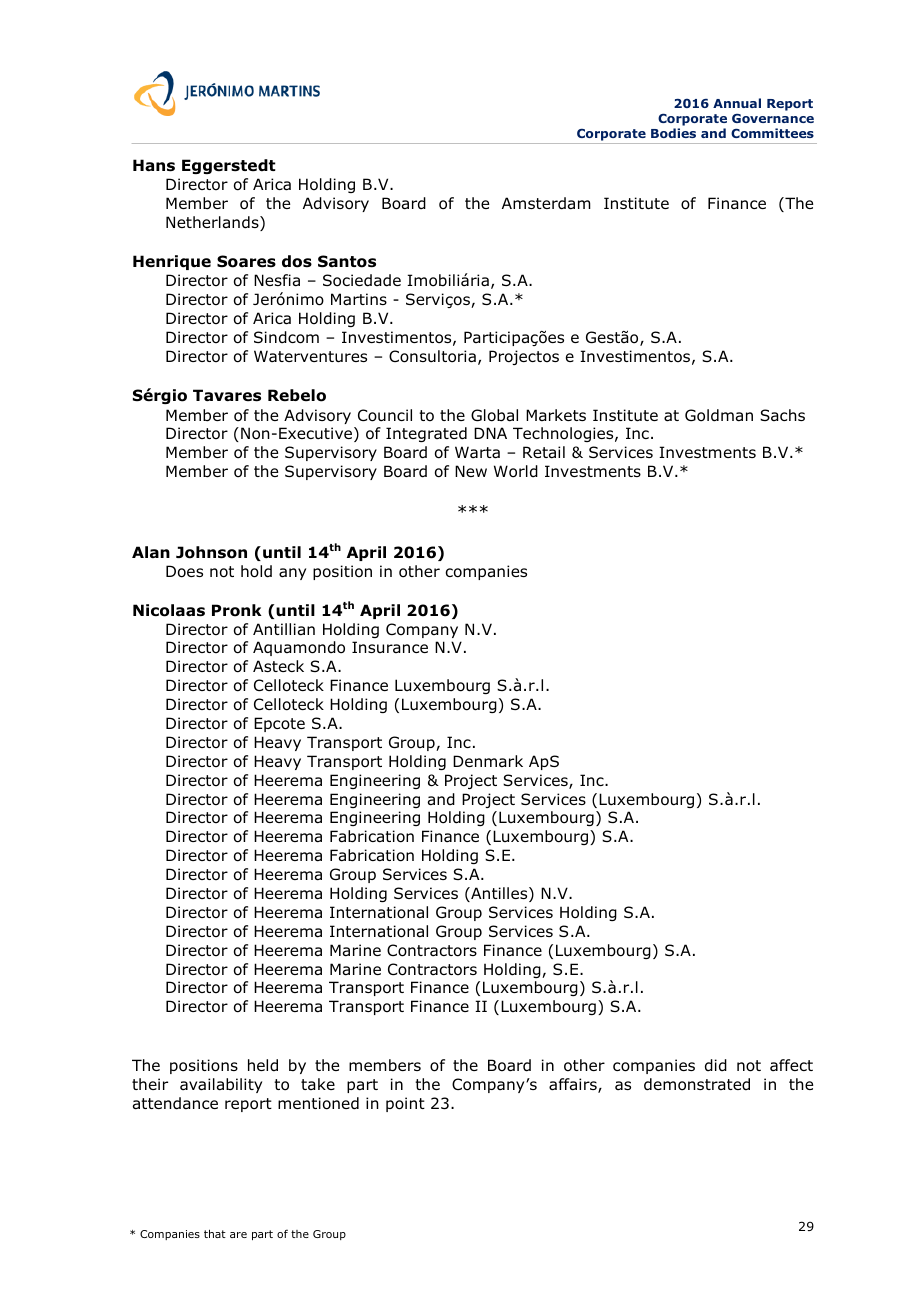 The height and width of the image is (1308, 924). What do you see at coordinates (211, 552) in the image?
I see `Johnson` at bounding box center [211, 552].
